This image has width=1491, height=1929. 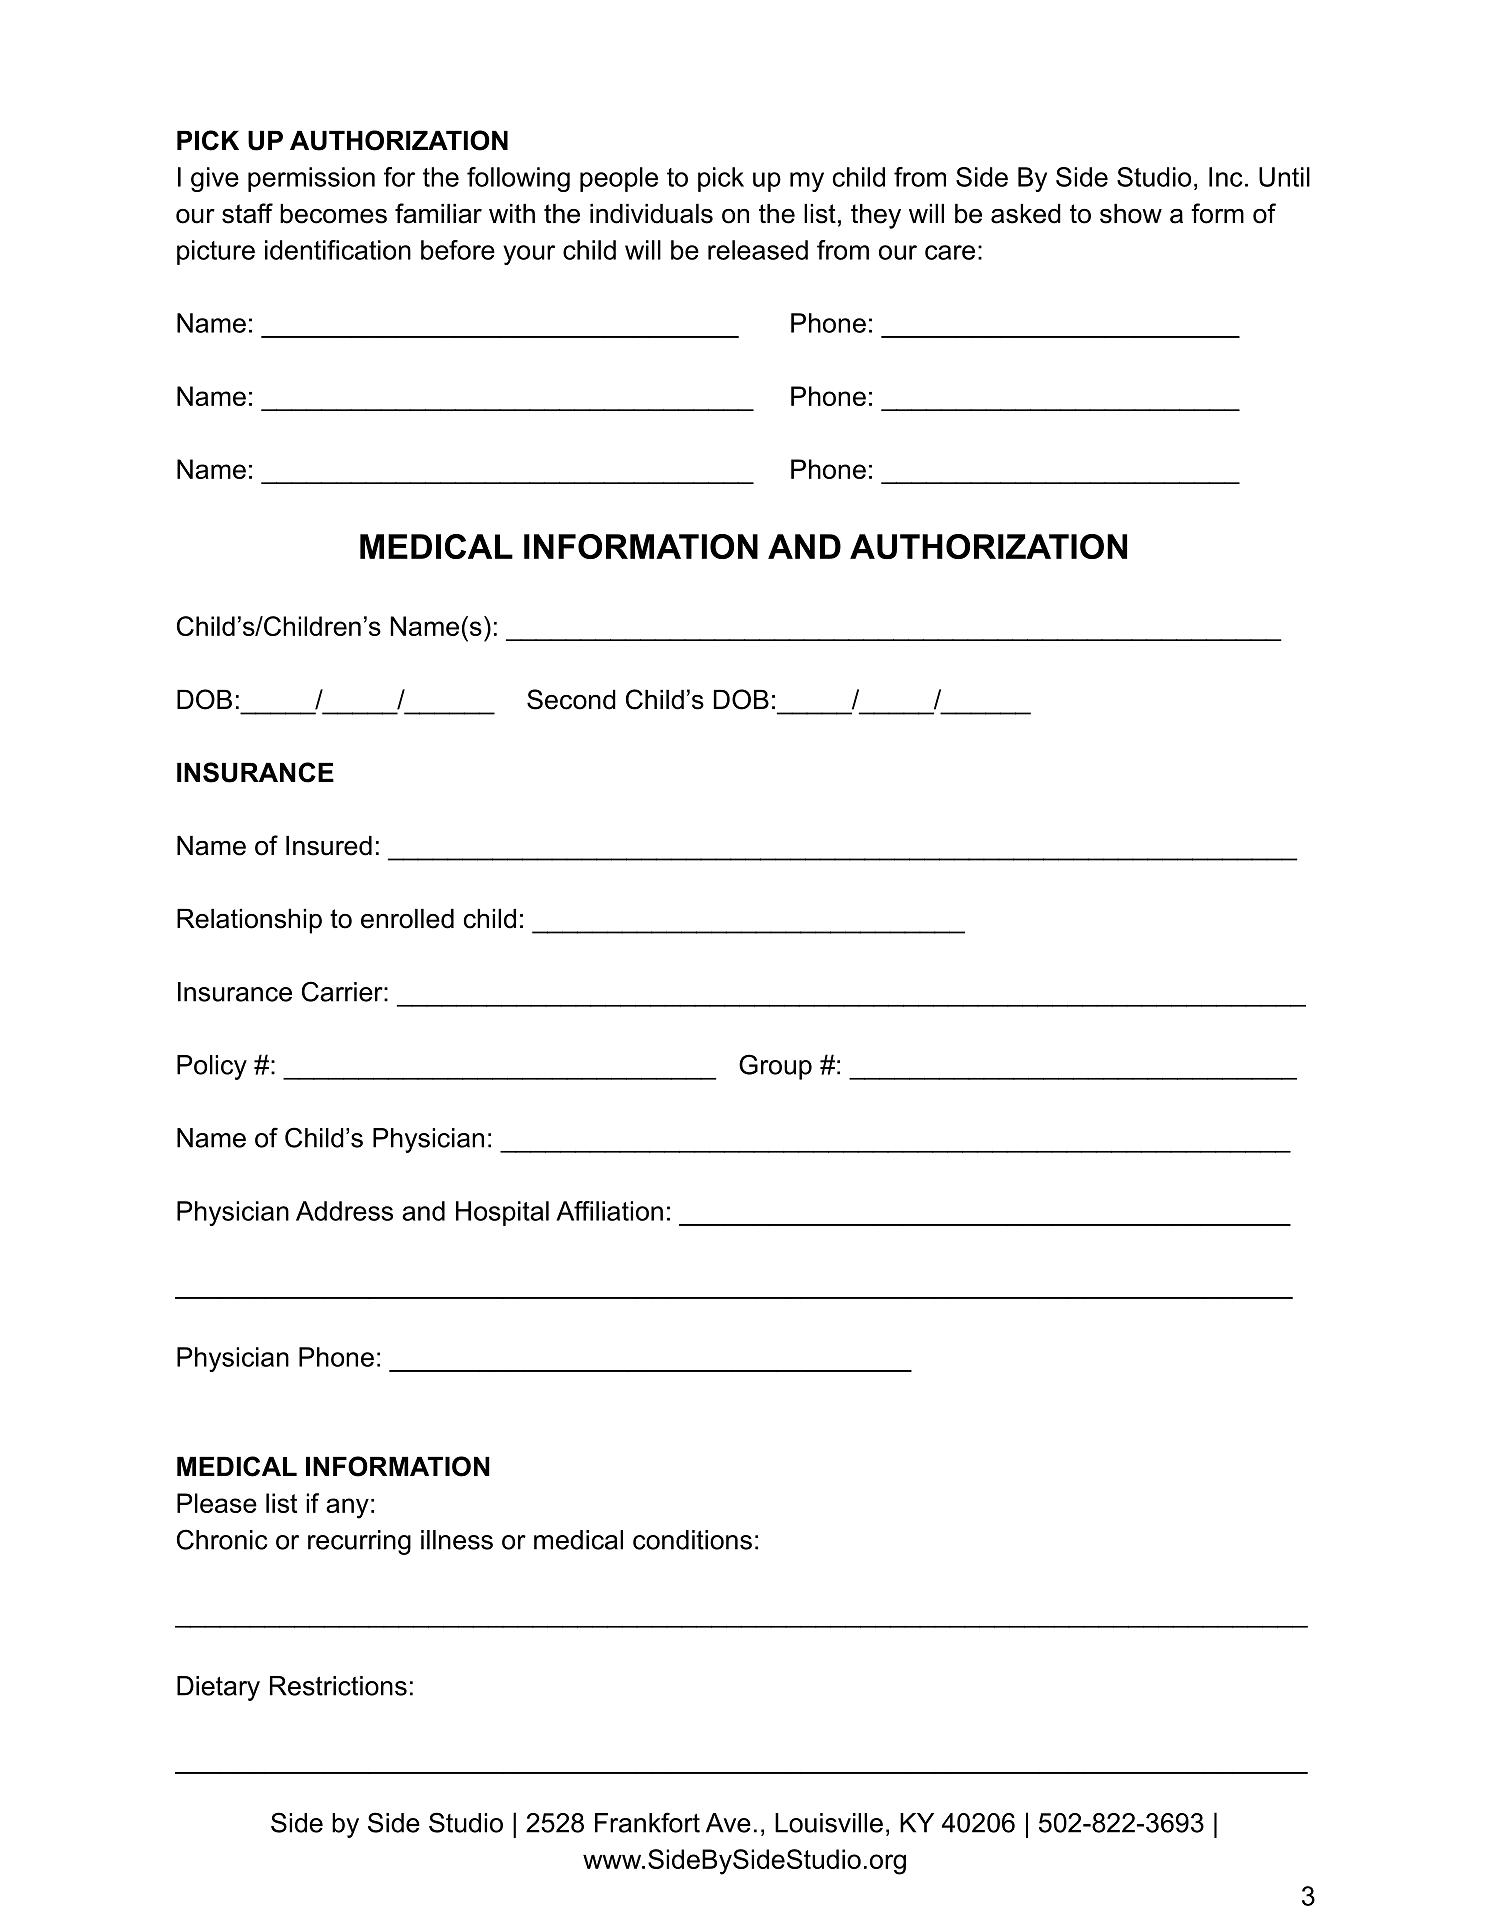 What do you see at coordinates (758, 250) in the image?
I see `released` at bounding box center [758, 250].
